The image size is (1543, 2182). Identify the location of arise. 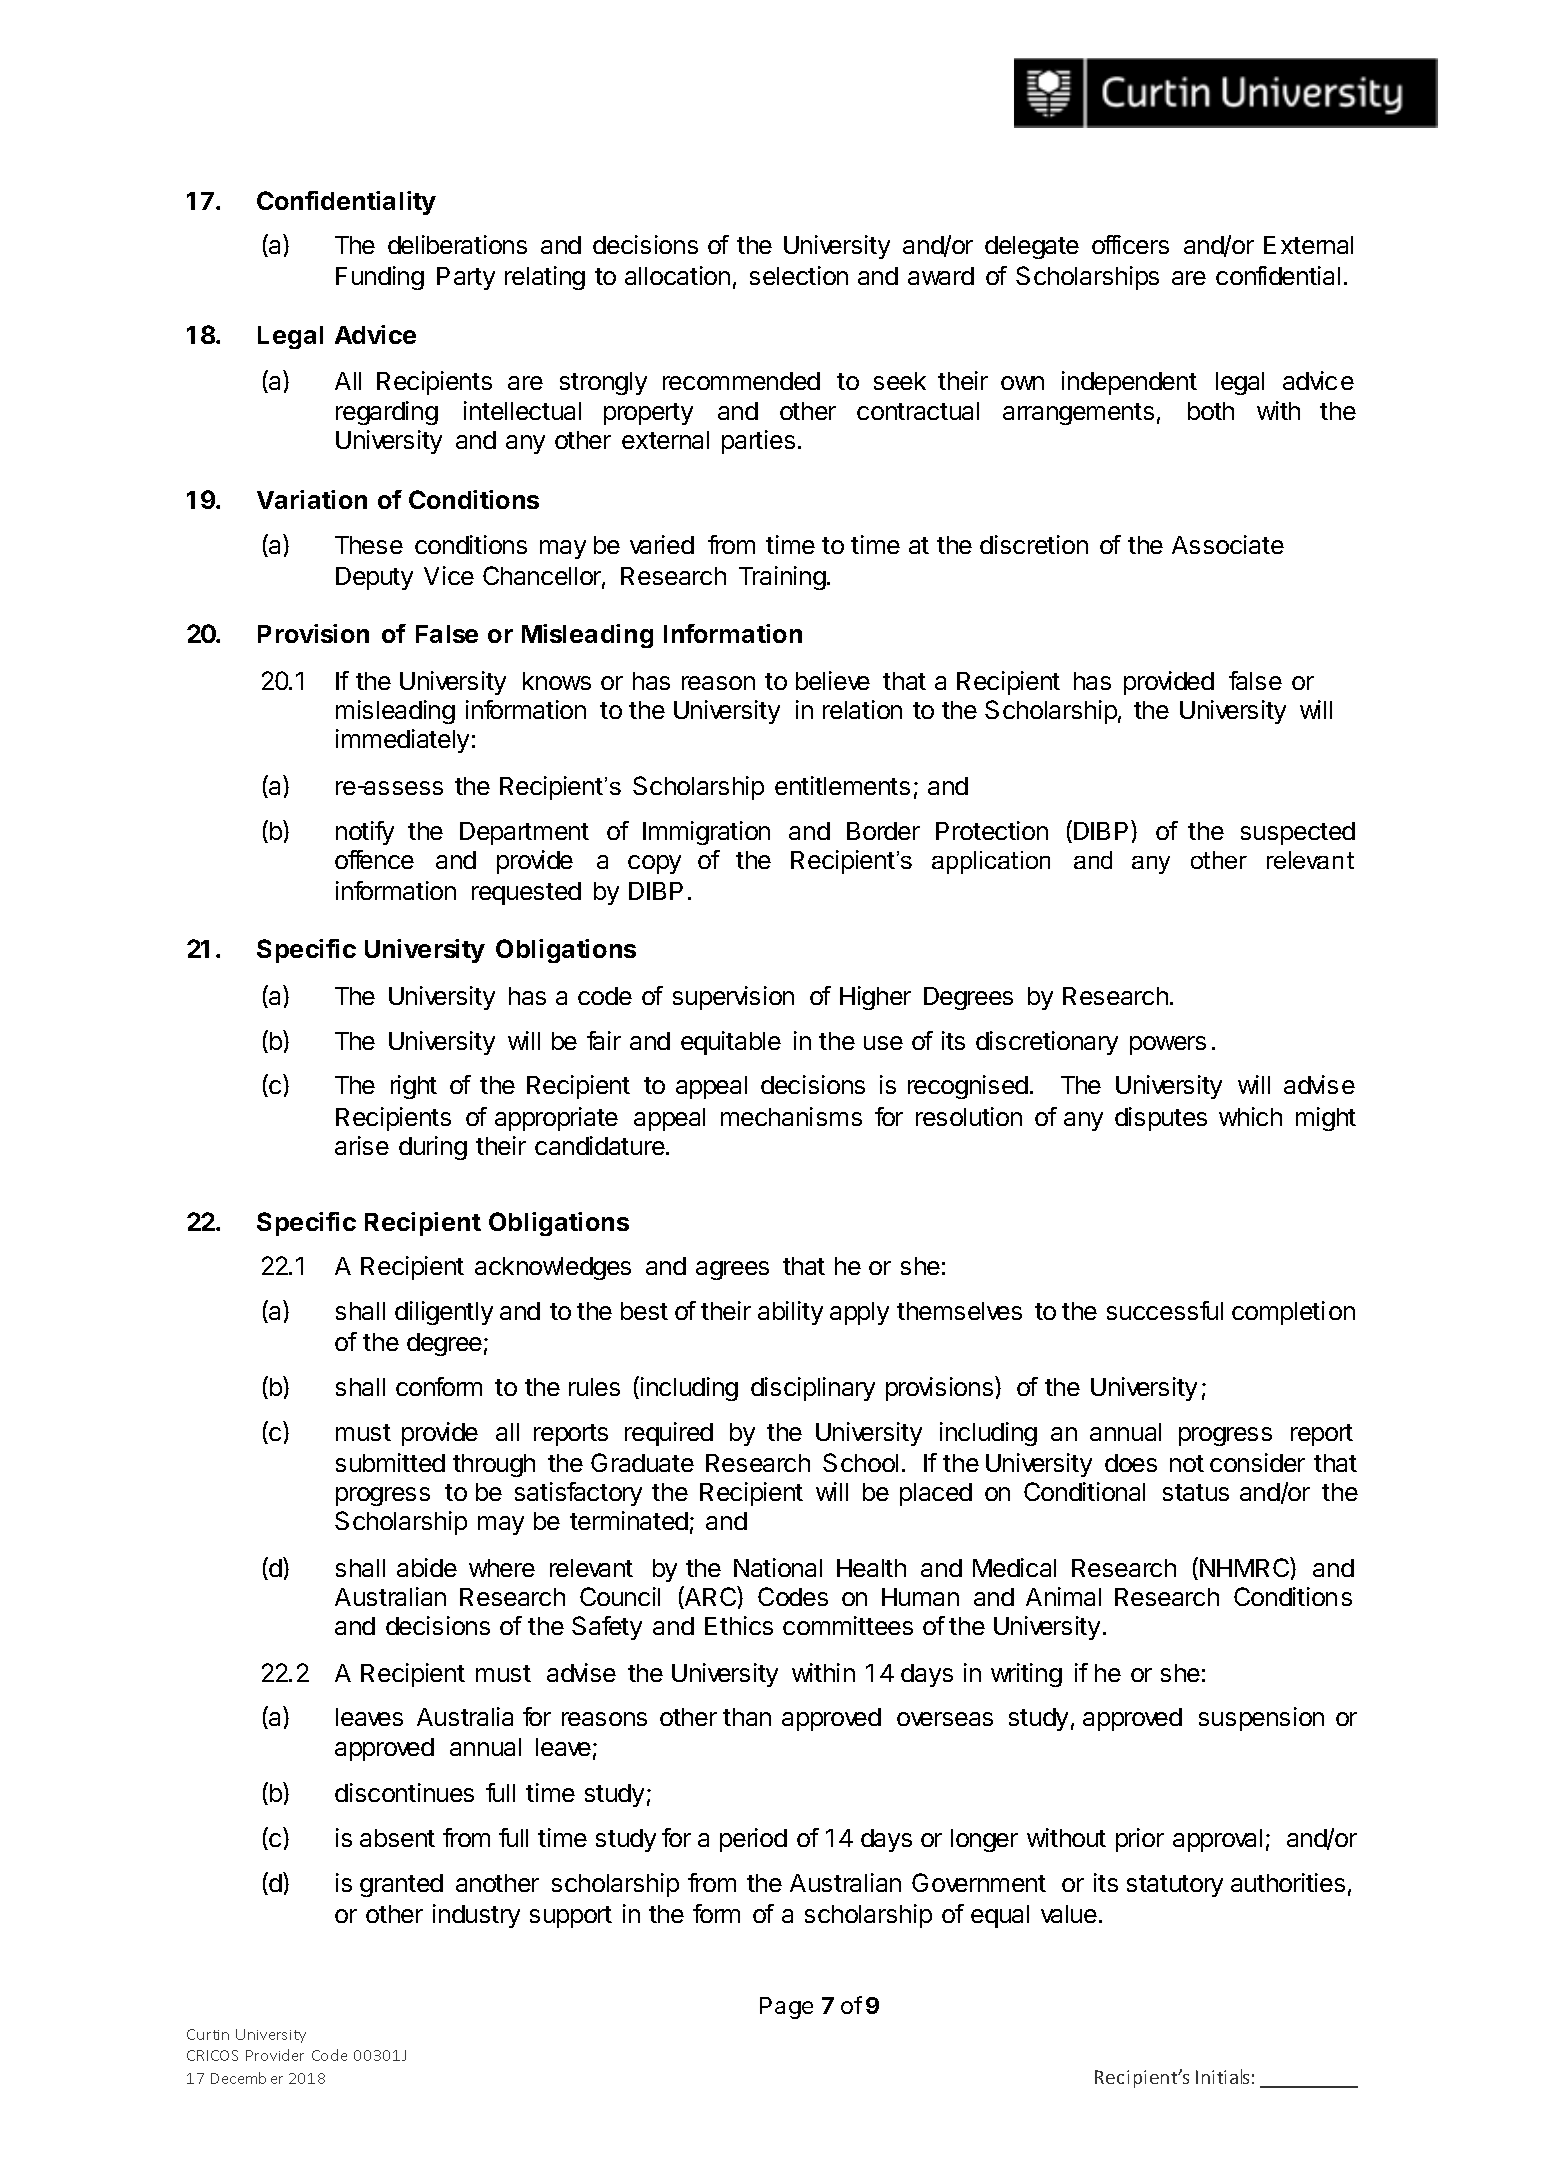
(362, 1145).
